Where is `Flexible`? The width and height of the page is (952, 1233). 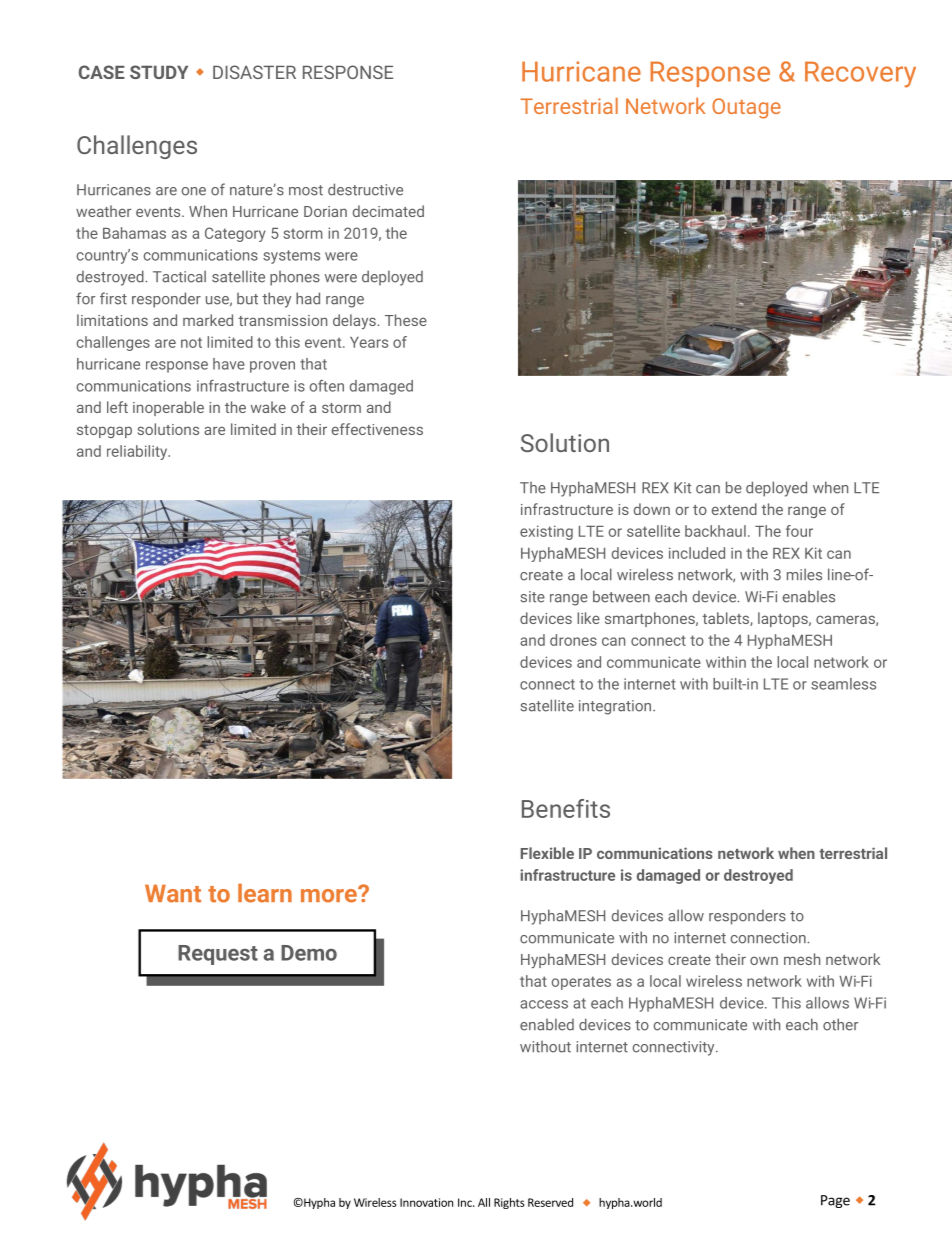
Flexible is located at coordinates (547, 853).
